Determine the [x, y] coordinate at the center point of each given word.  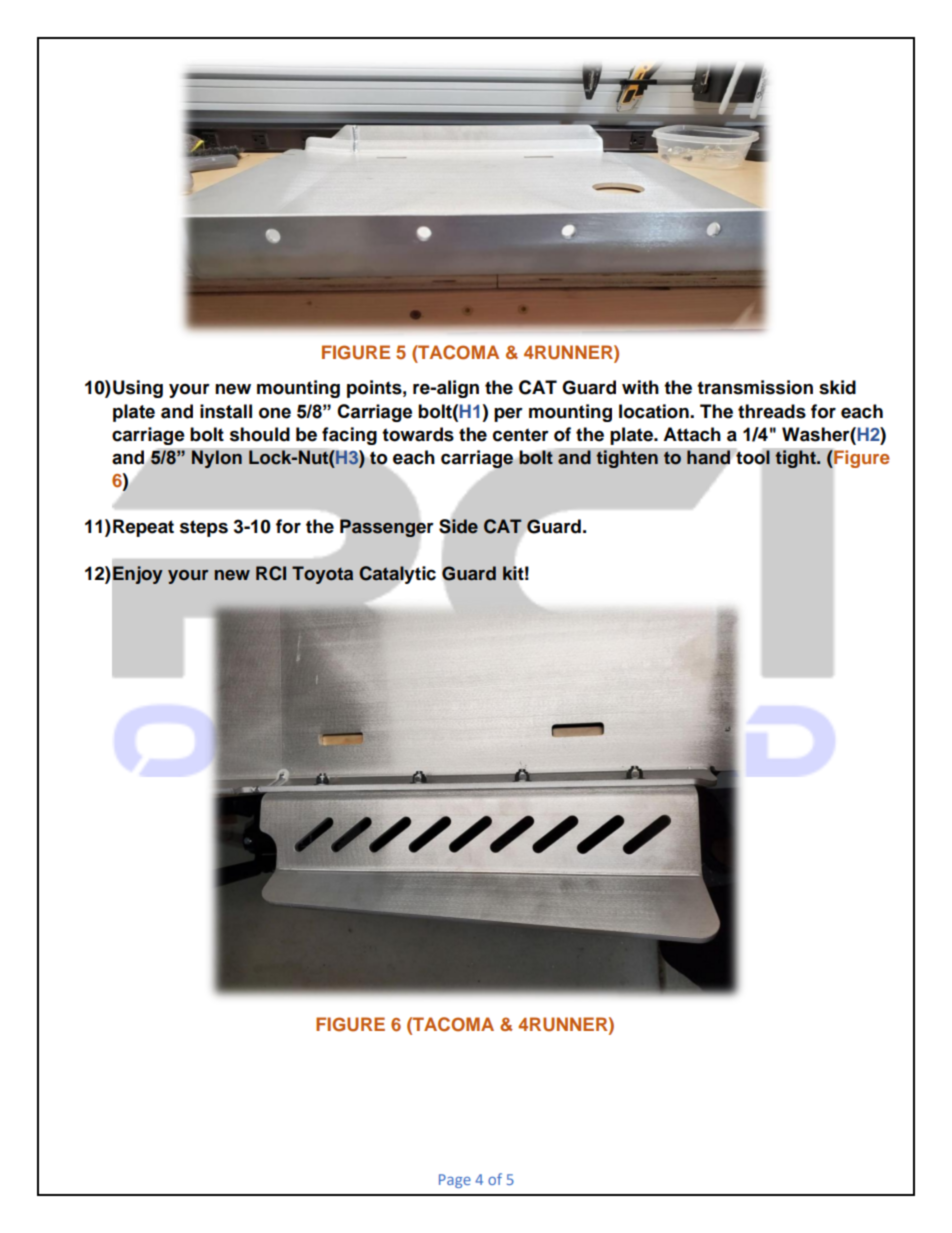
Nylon [216, 459]
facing [349, 436]
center [521, 435]
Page [455, 1181]
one [275, 413]
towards [418, 434]
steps [204, 528]
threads [772, 411]
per [508, 415]
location [655, 411]
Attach [692, 434]
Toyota [322, 575]
